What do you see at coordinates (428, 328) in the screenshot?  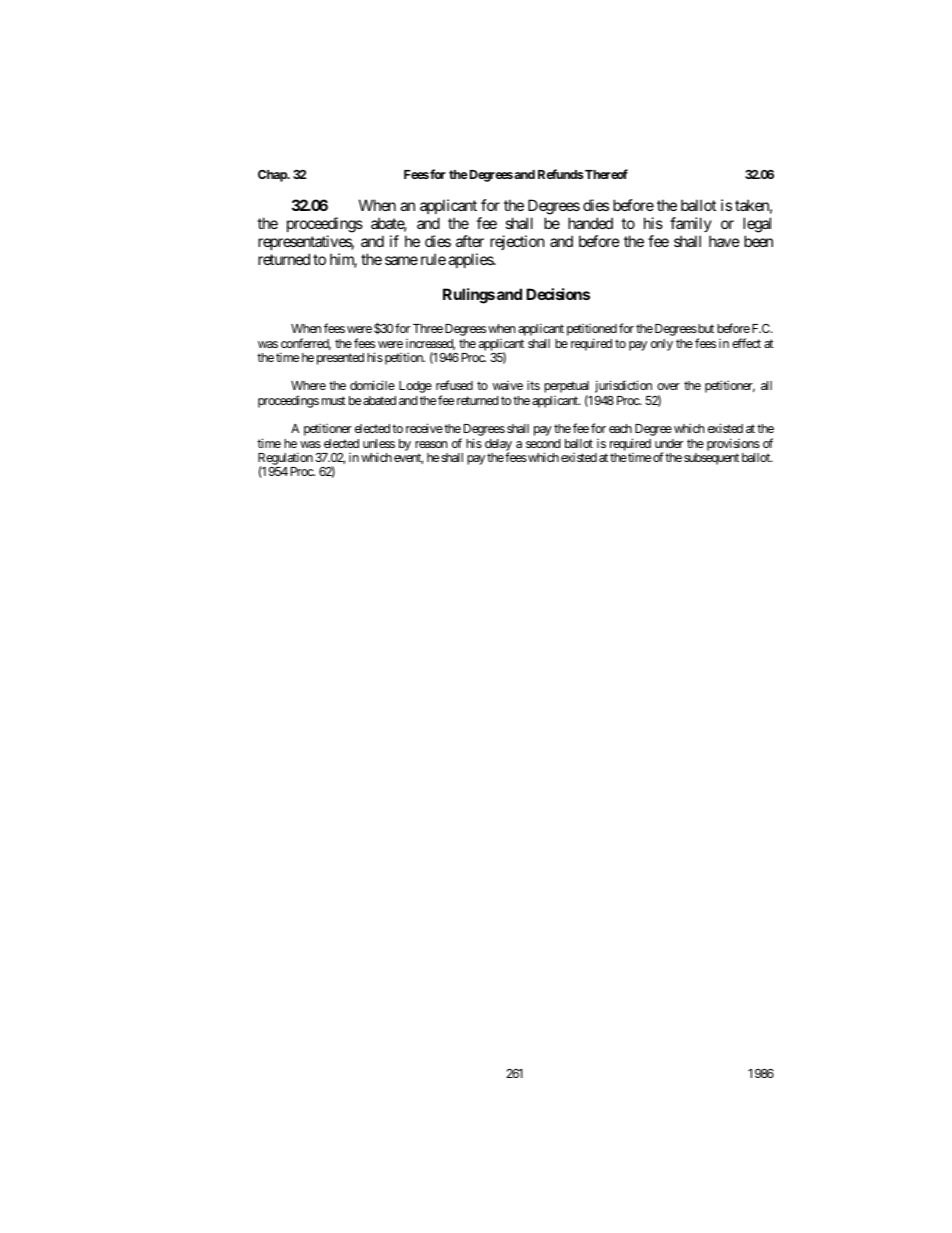 I see `Three` at bounding box center [428, 328].
